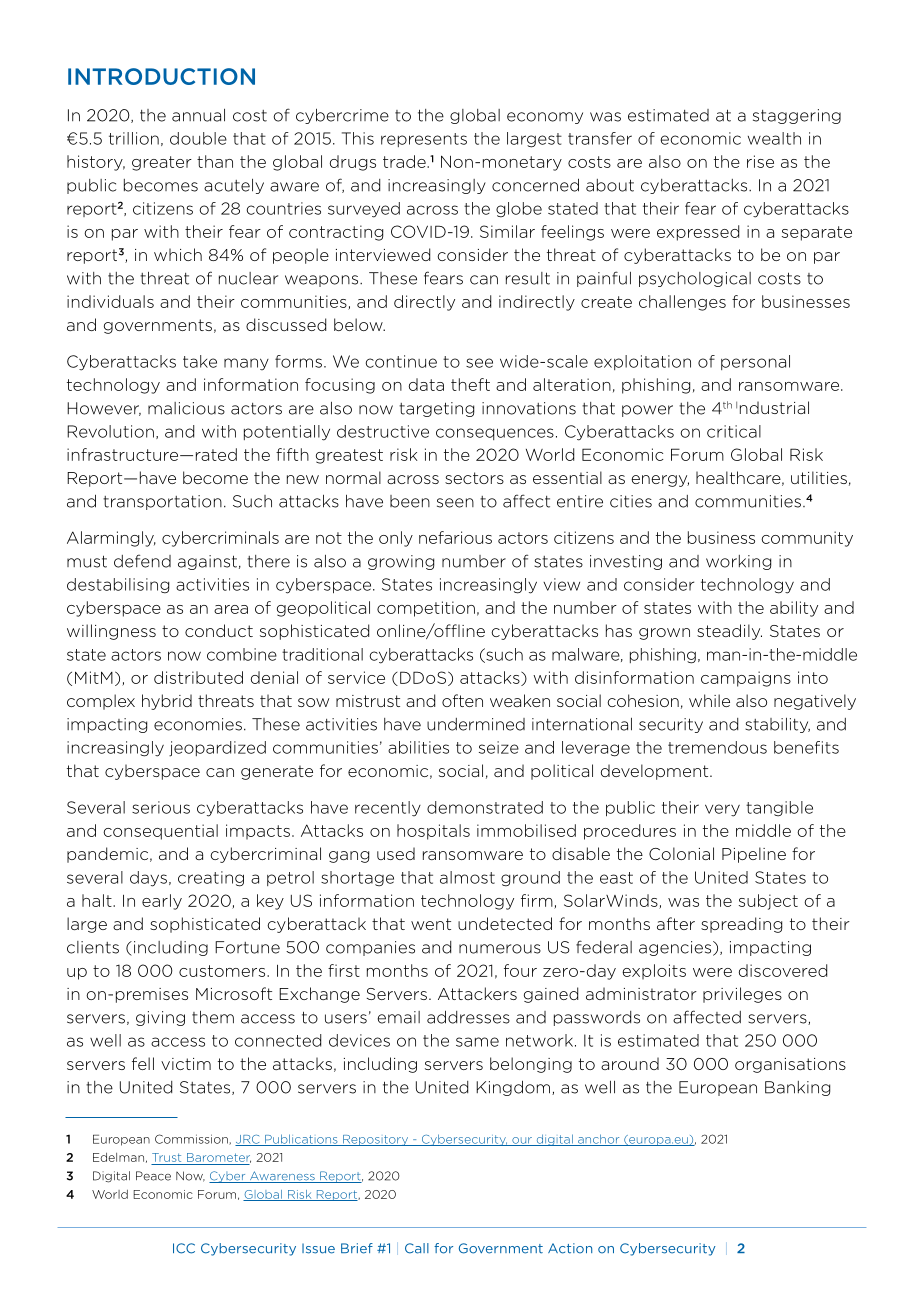 The width and height of the image is (924, 1308). I want to click on transportation, so click(162, 502).
